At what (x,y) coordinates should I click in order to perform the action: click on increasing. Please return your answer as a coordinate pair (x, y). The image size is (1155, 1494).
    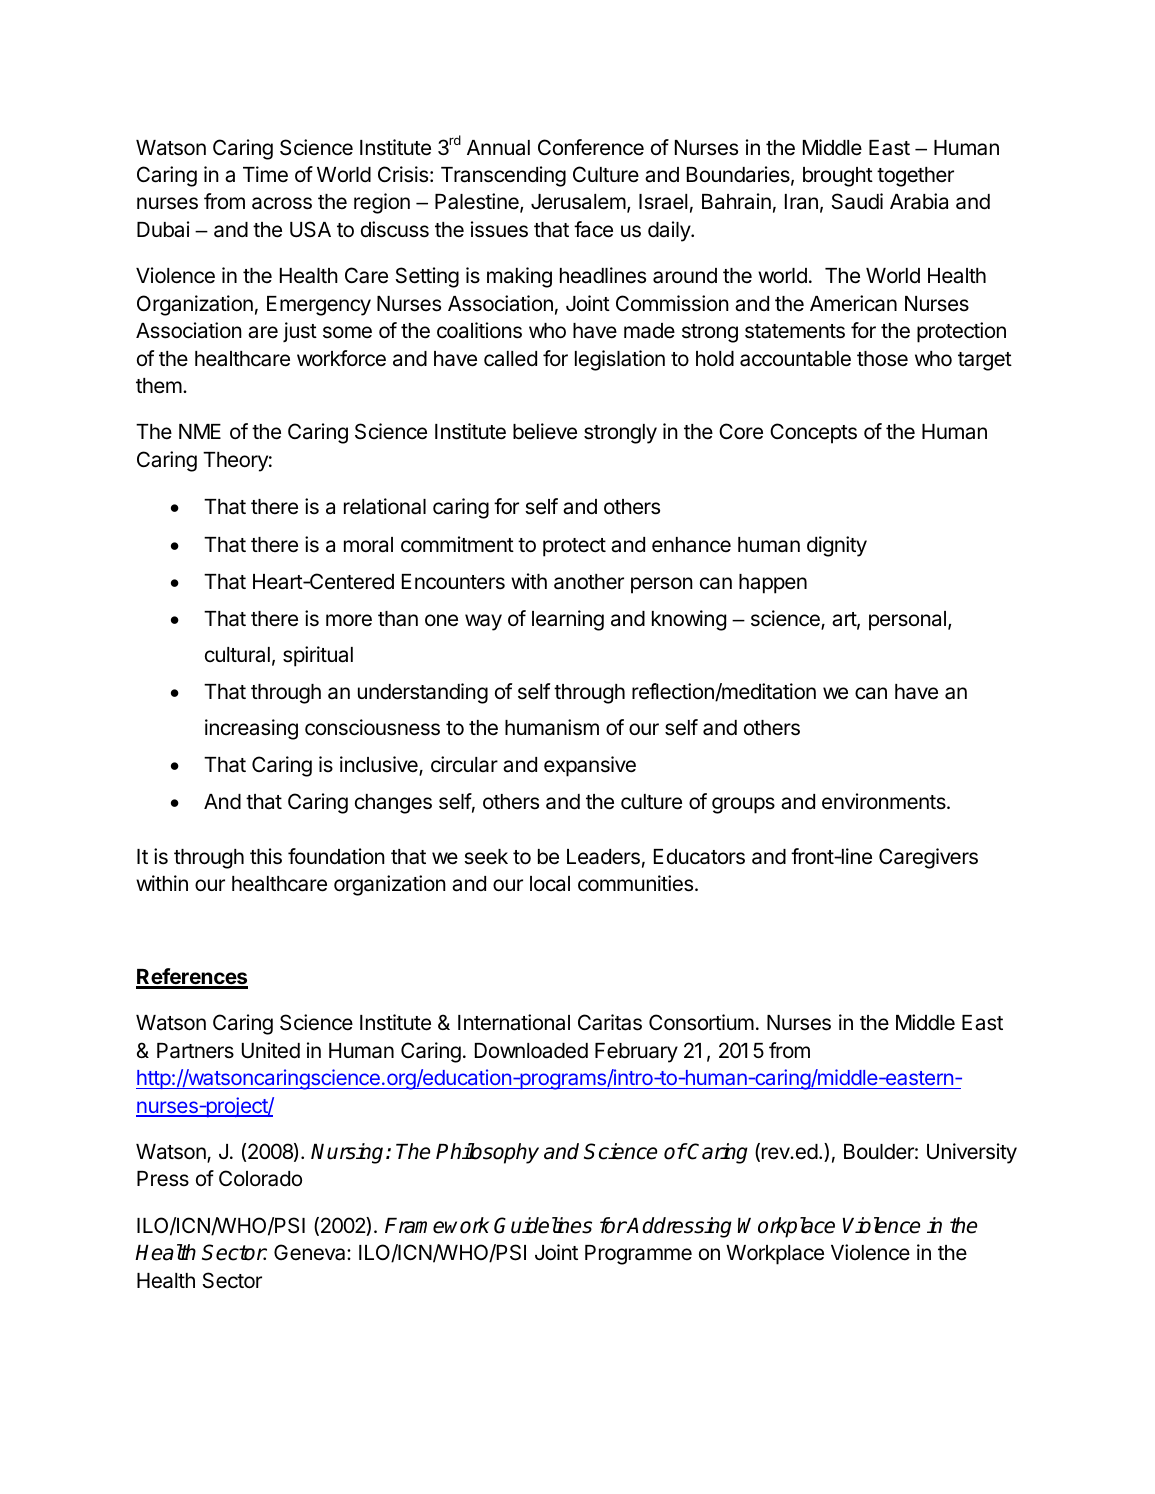
    Looking at the image, I should click on (251, 729).
